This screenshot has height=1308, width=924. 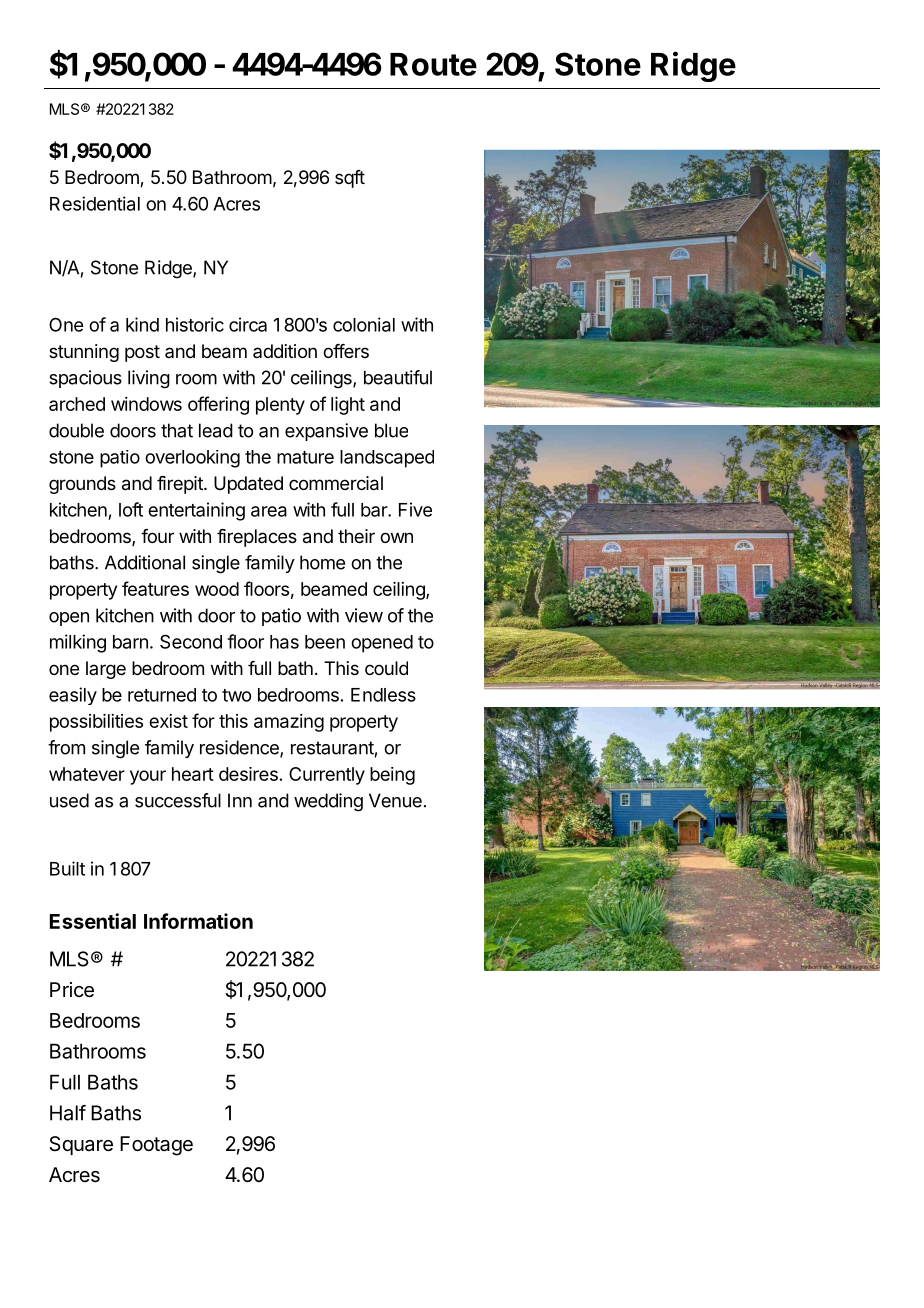 I want to click on circa, so click(x=248, y=324).
